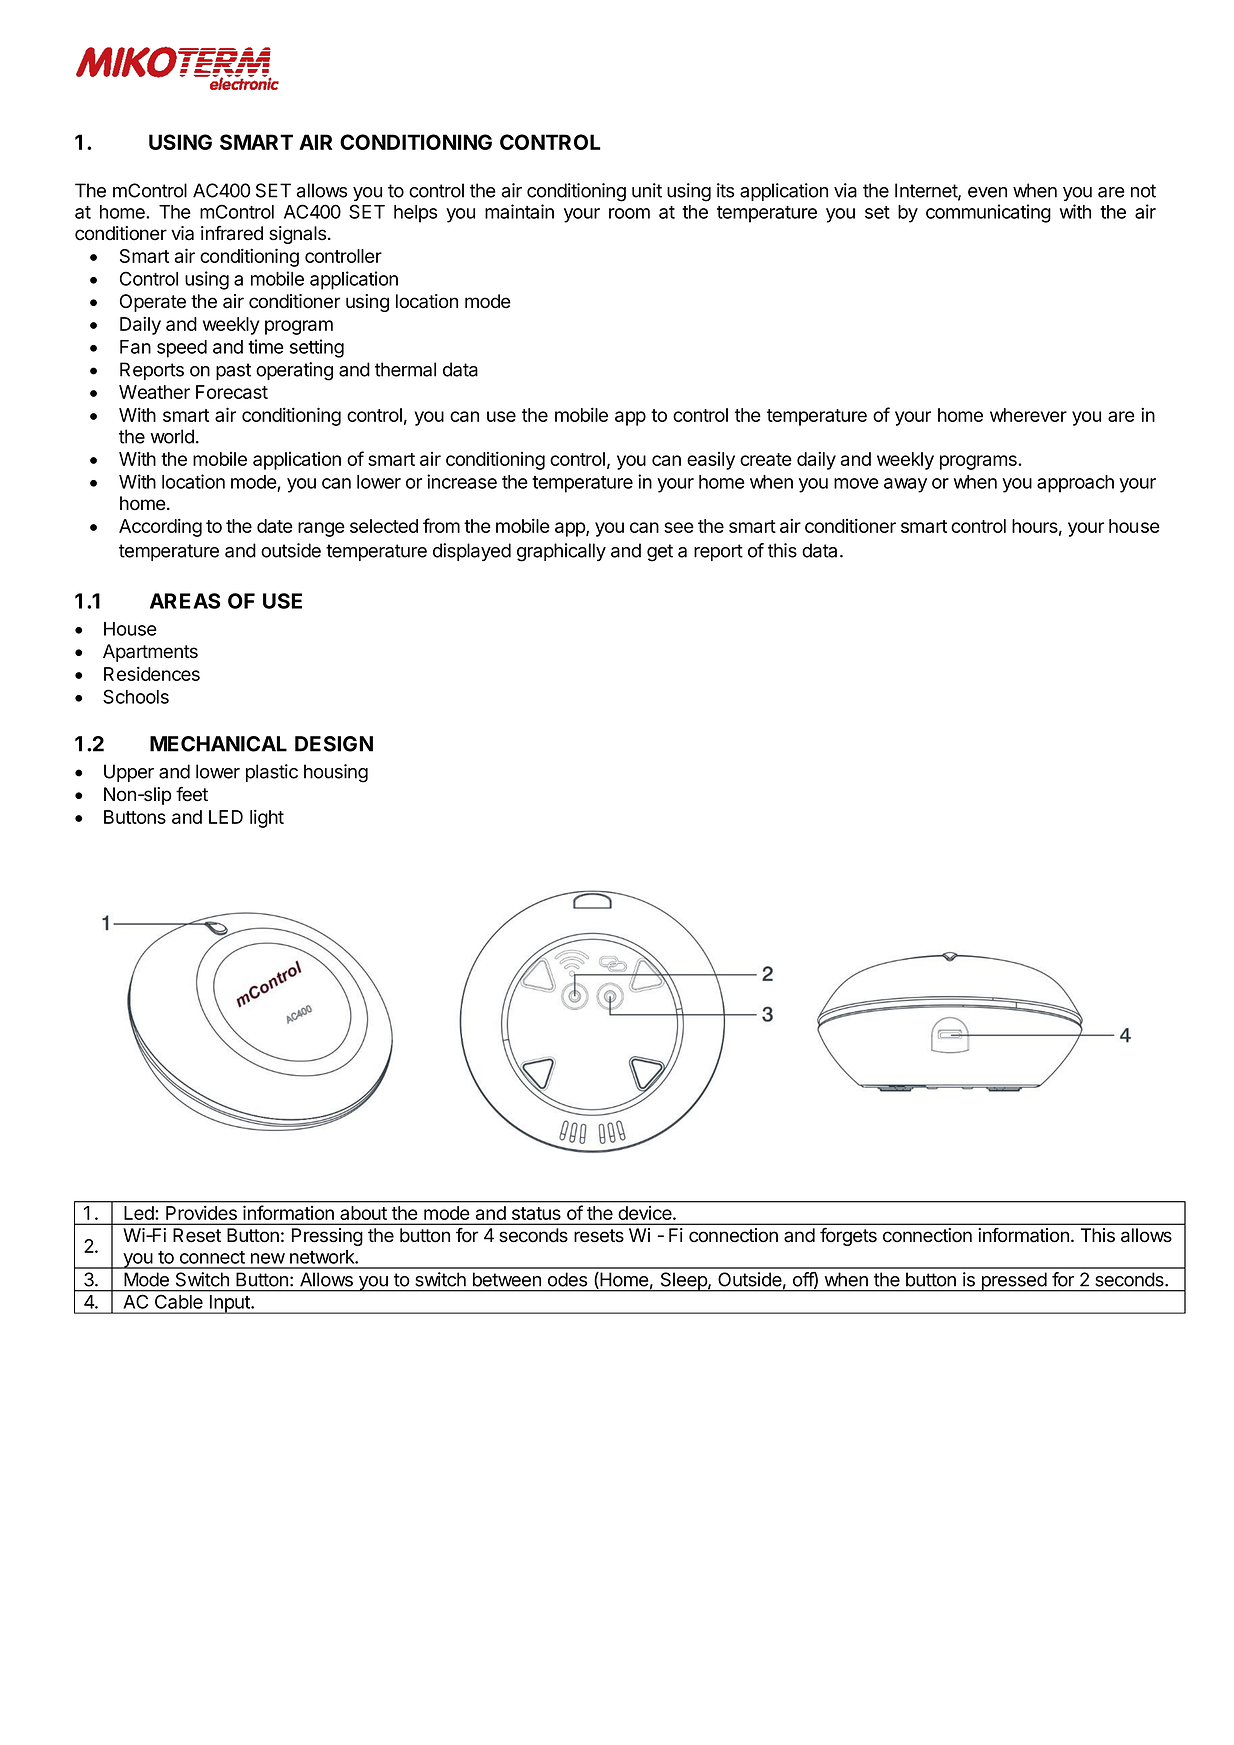 This screenshot has width=1234, height=1745. What do you see at coordinates (1013, 1282) in the screenshot?
I see `pressed` at bounding box center [1013, 1282].
